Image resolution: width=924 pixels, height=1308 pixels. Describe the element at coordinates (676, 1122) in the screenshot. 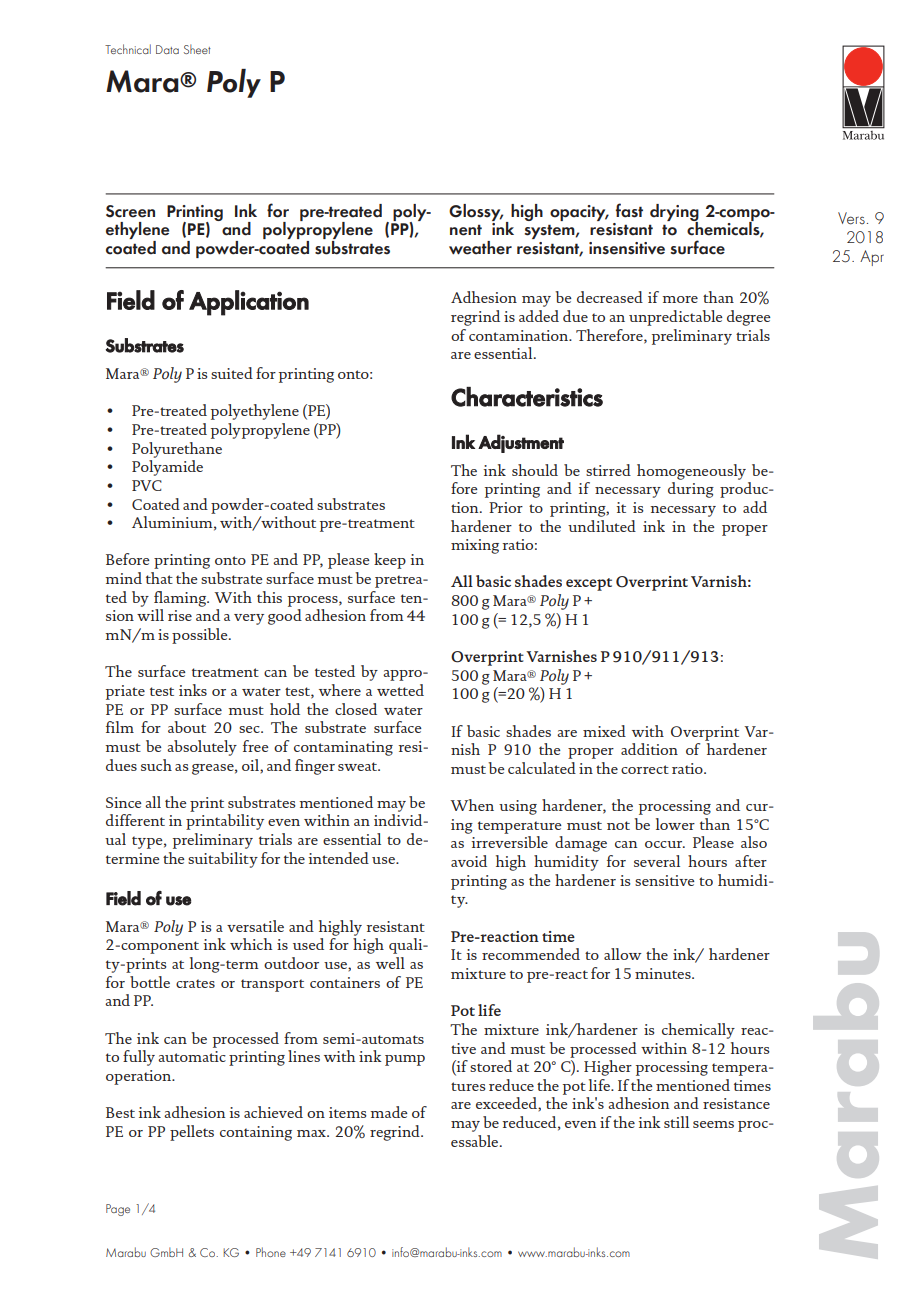

I see `still` at that location.
